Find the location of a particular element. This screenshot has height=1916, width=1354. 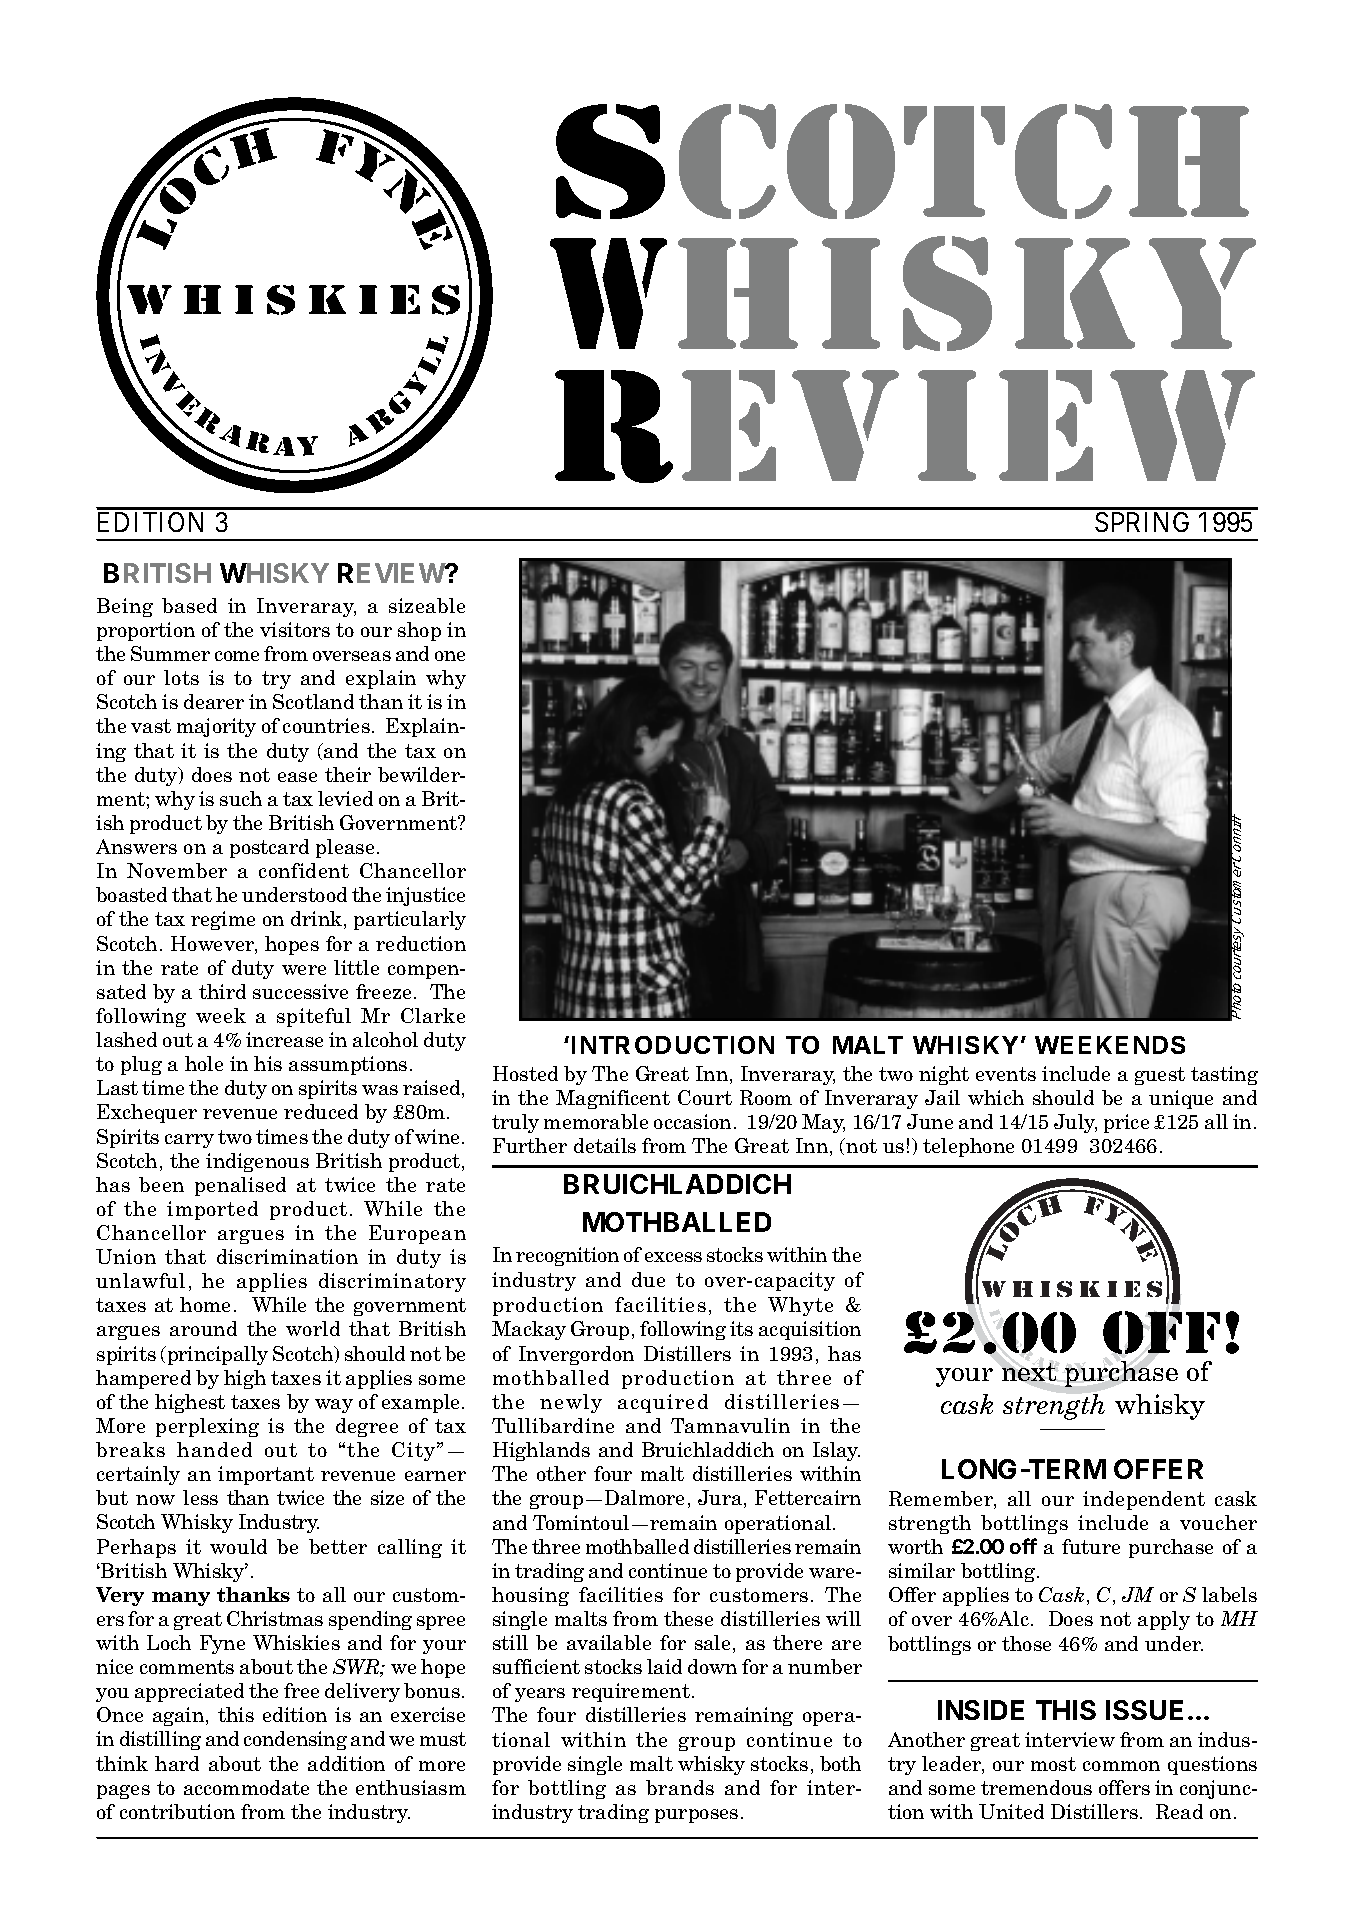

Magnificent is located at coordinates (613, 1099).
